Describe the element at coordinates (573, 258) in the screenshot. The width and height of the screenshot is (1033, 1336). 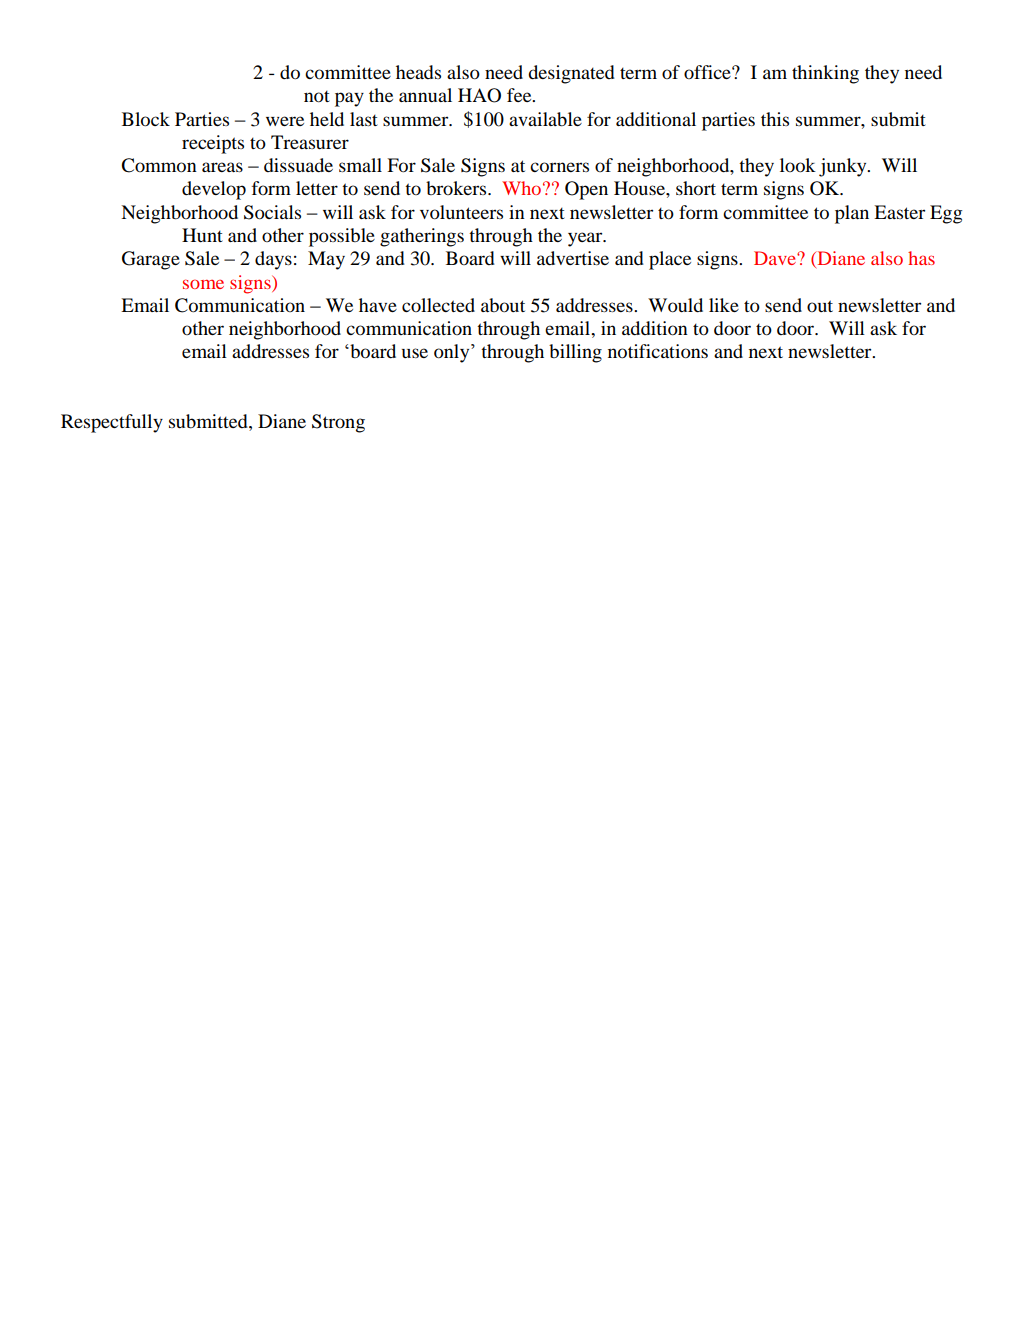
I see `advertise` at that location.
